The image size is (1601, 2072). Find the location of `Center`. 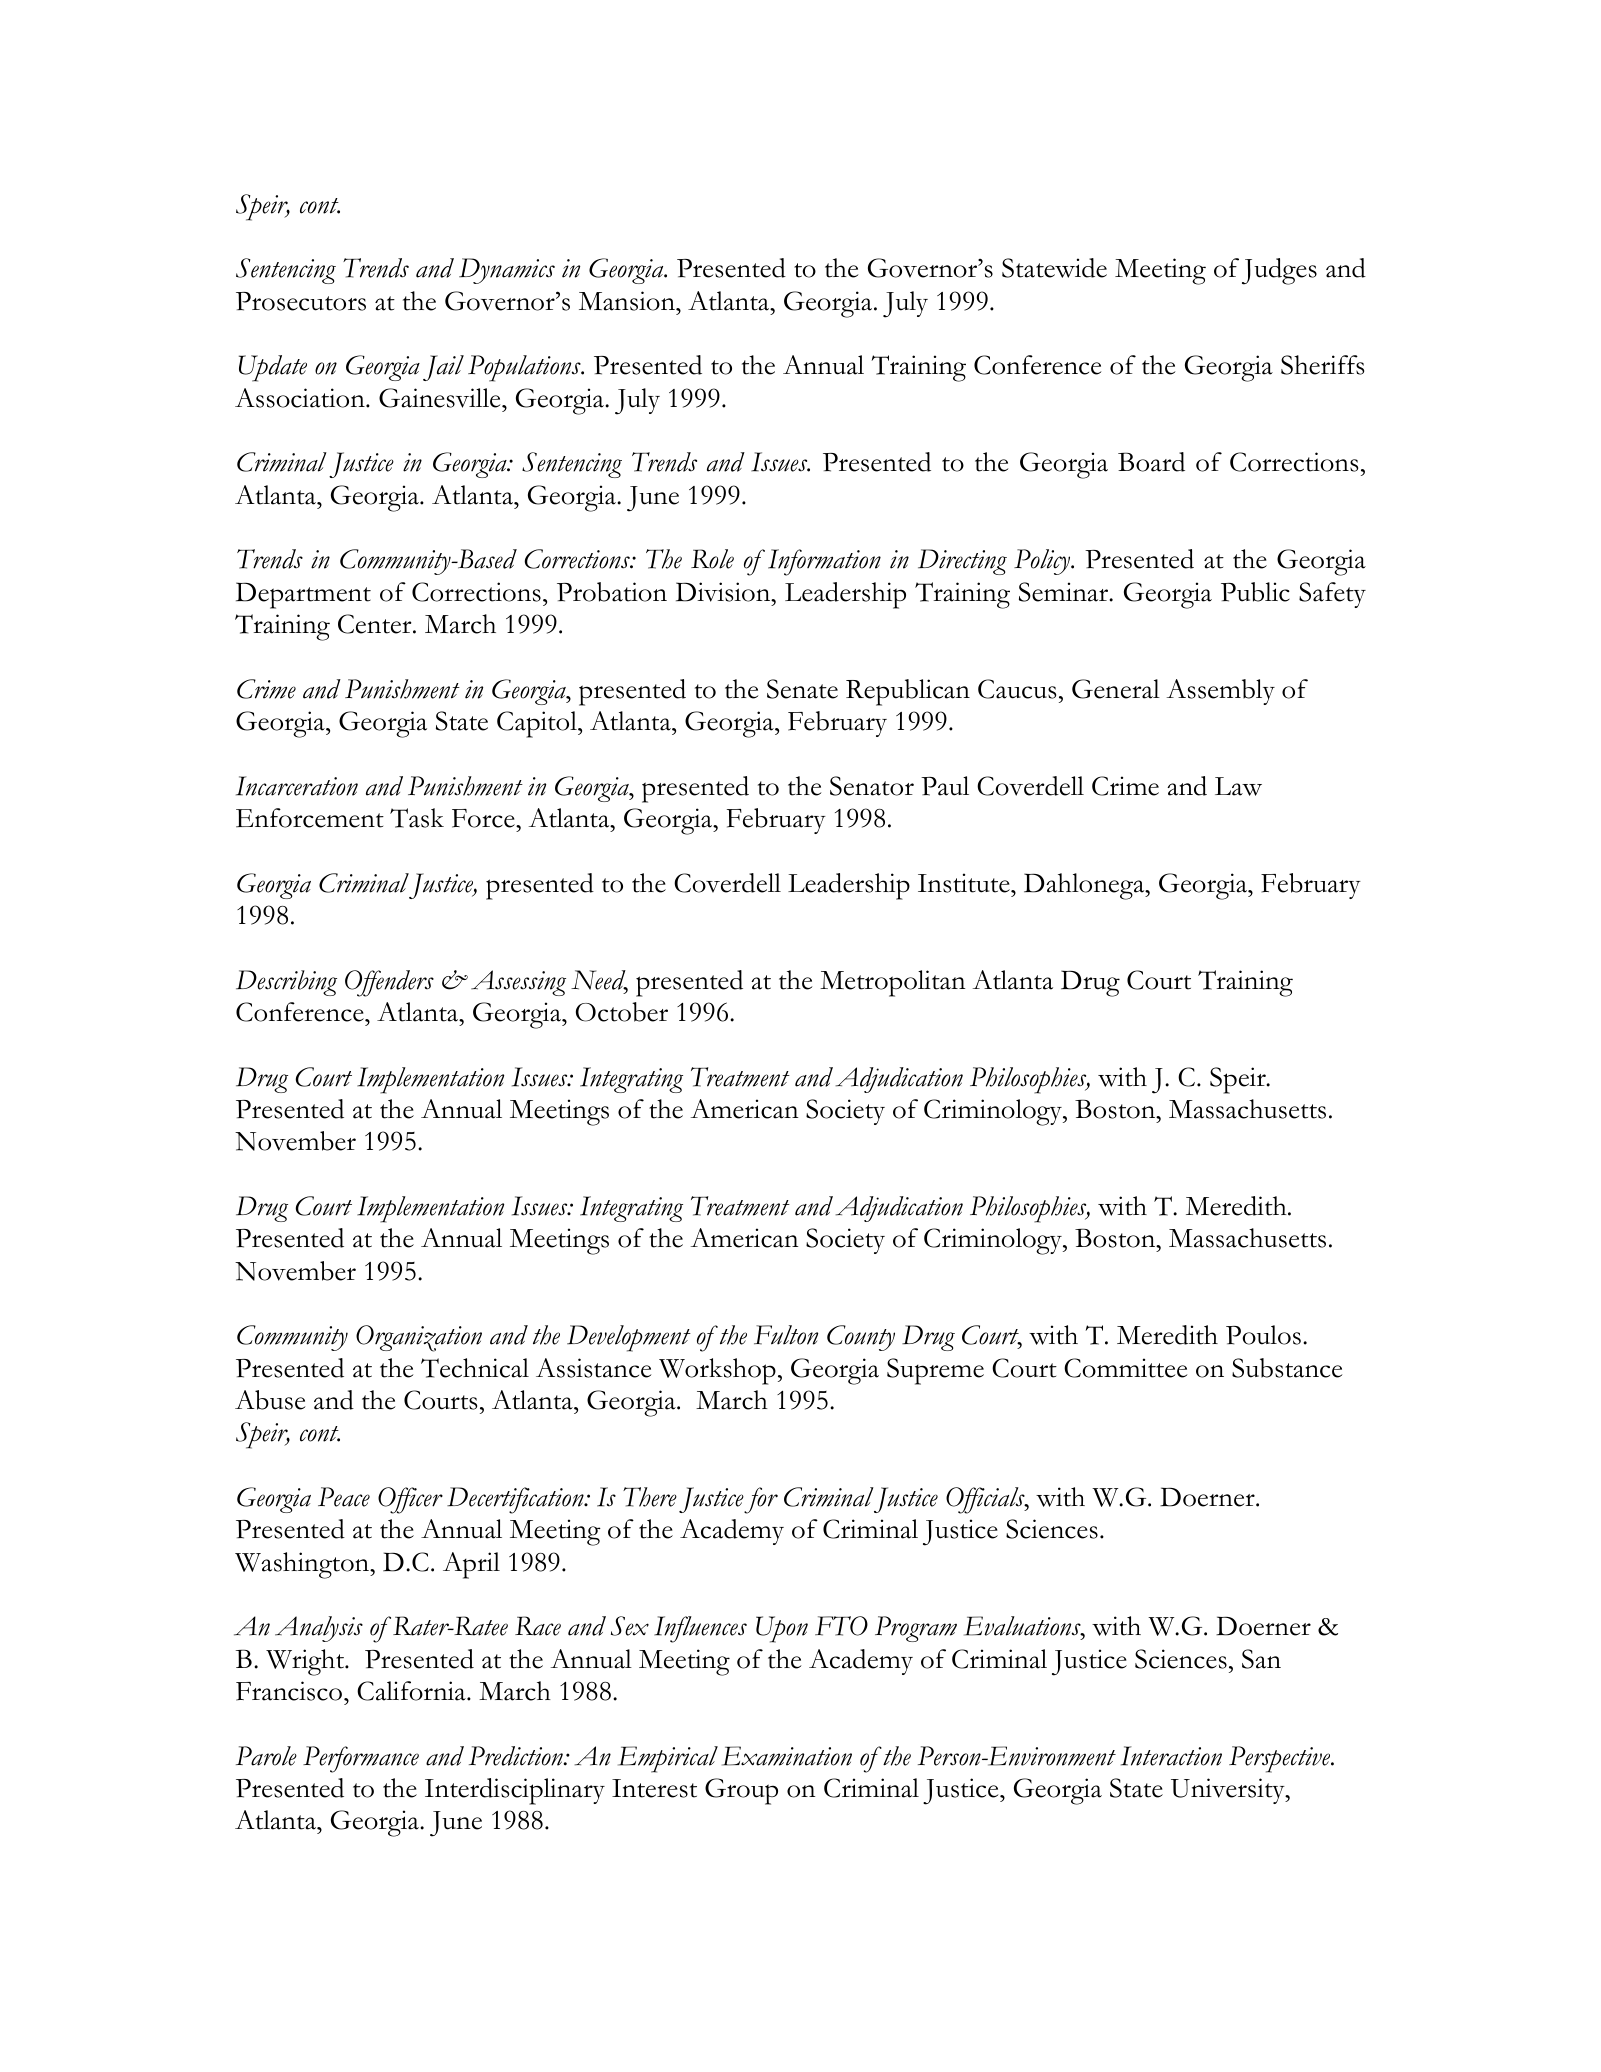

Center is located at coordinates (376, 624).
